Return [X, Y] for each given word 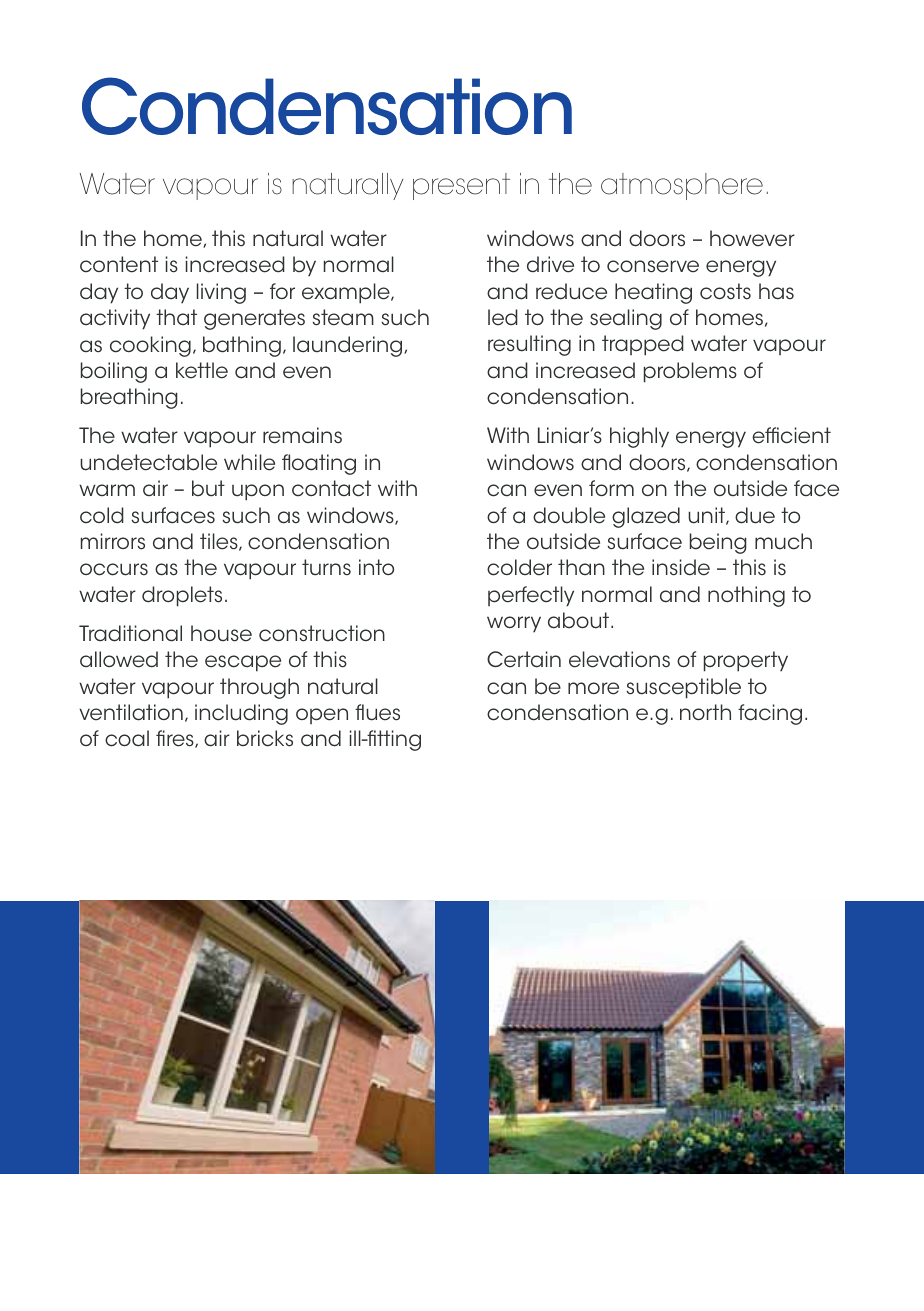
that [176, 317]
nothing [746, 596]
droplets [182, 596]
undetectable [148, 462]
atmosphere [682, 186]
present [461, 186]
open [322, 716]
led [503, 317]
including [241, 714]
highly [639, 437]
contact [331, 488]
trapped [643, 345]
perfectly [531, 596]
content [119, 264]
